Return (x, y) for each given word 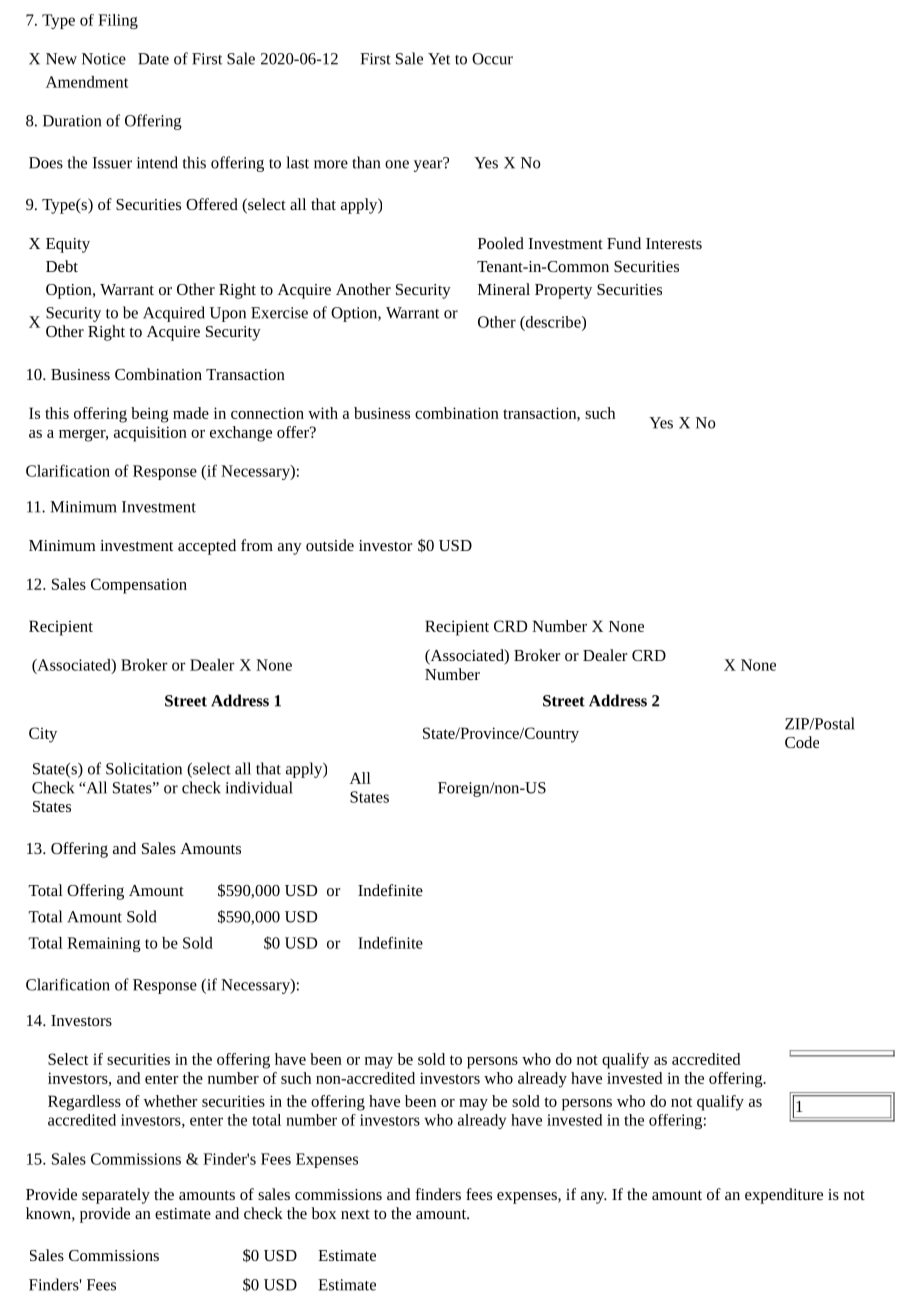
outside (330, 545)
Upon (228, 314)
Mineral (504, 289)
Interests (674, 243)
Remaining (104, 944)
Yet (439, 59)
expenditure (784, 1196)
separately (116, 1196)
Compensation (139, 586)
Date (153, 59)
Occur (492, 59)
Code (802, 742)
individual (259, 787)
